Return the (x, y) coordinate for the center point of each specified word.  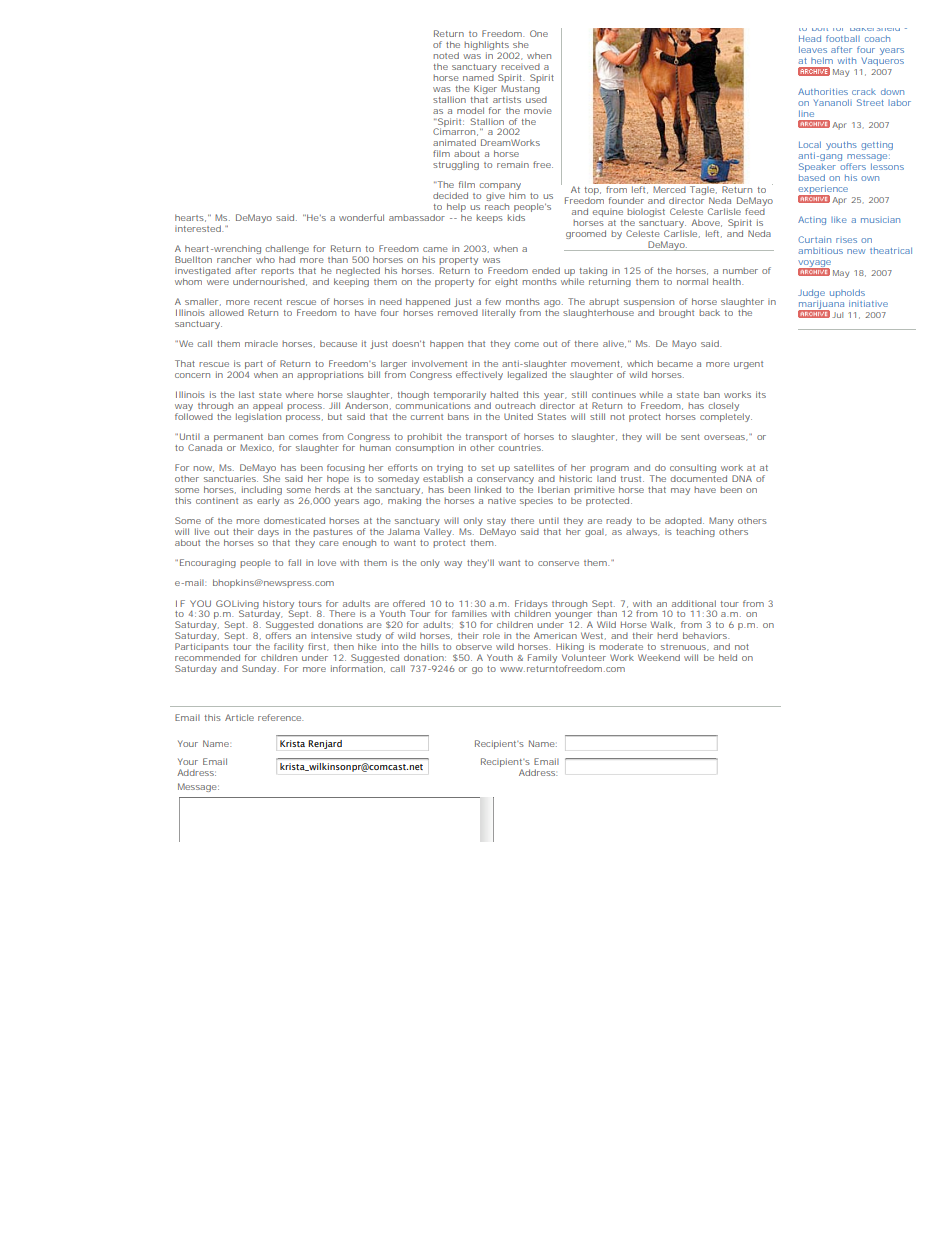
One (539, 33)
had (287, 259)
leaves (813, 49)
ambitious (820, 250)
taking (592, 273)
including (262, 492)
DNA (742, 478)
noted (446, 55)
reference (280, 717)
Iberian (554, 489)
